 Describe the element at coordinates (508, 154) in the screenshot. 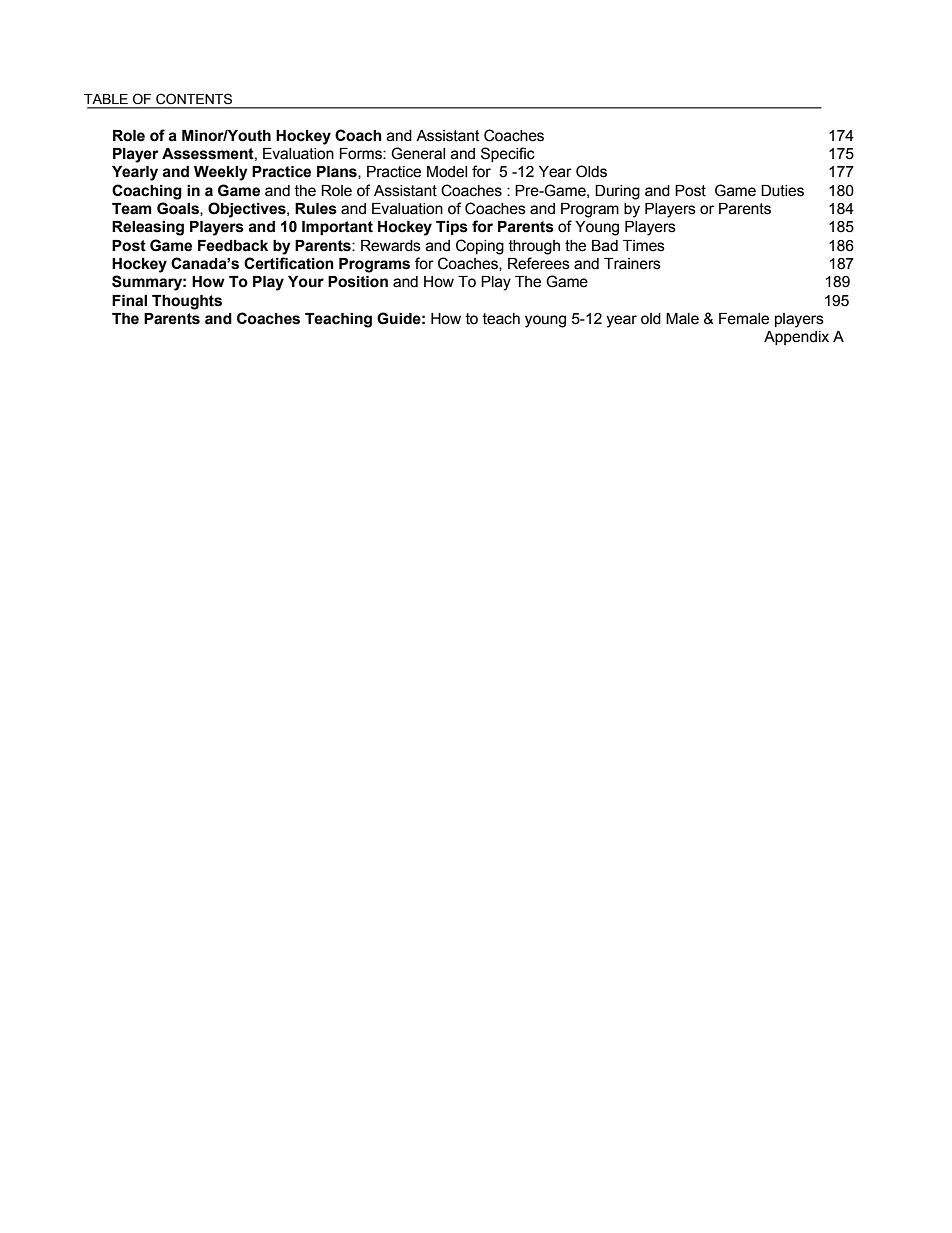

I see `Specific` at that location.
